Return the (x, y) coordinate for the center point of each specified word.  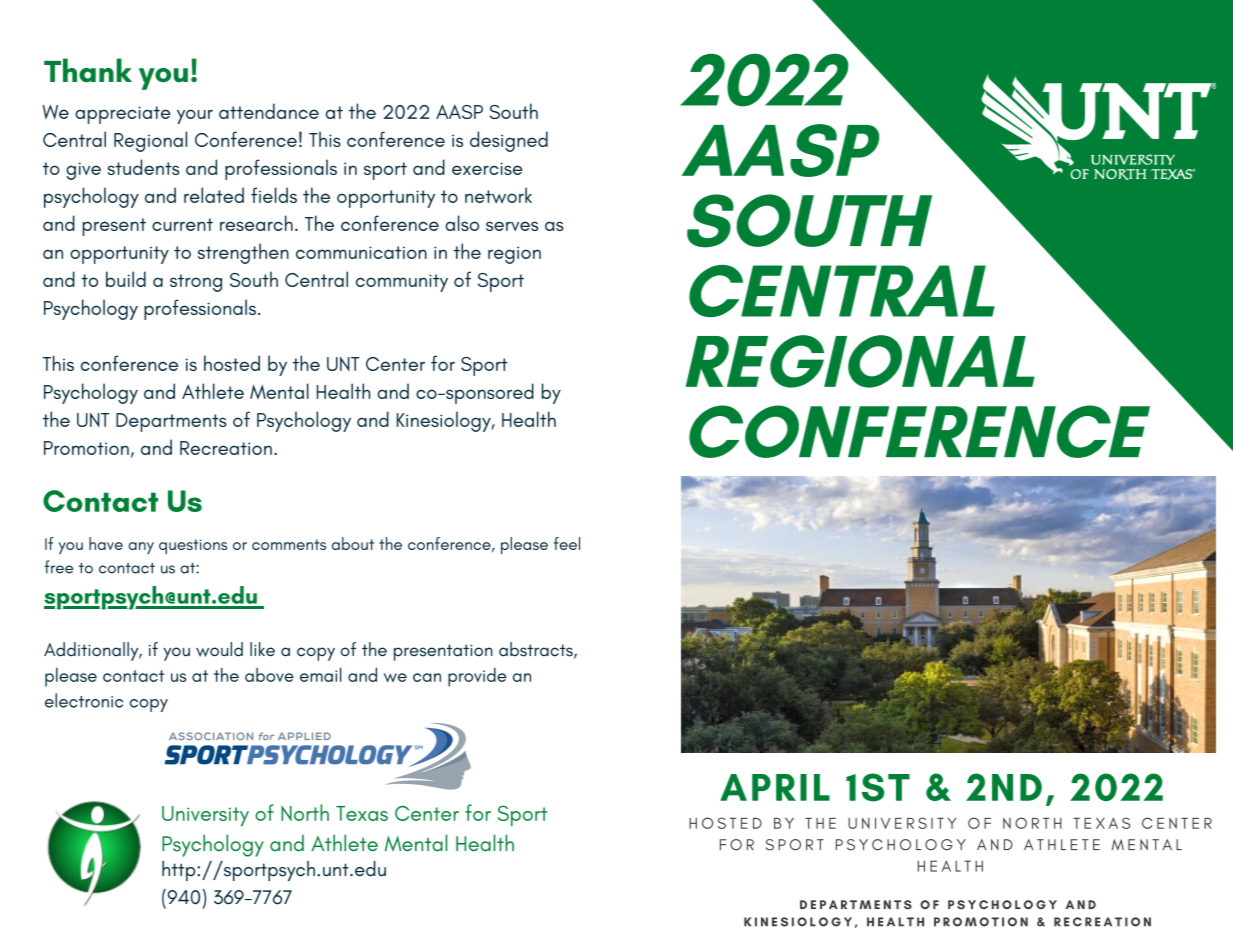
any (141, 548)
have (106, 543)
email (321, 674)
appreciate (123, 115)
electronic (84, 700)
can (427, 677)
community (402, 283)
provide (477, 677)
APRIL (775, 787)
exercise (487, 168)
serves (512, 226)
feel (567, 543)
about (353, 543)
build (126, 279)
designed (509, 141)
